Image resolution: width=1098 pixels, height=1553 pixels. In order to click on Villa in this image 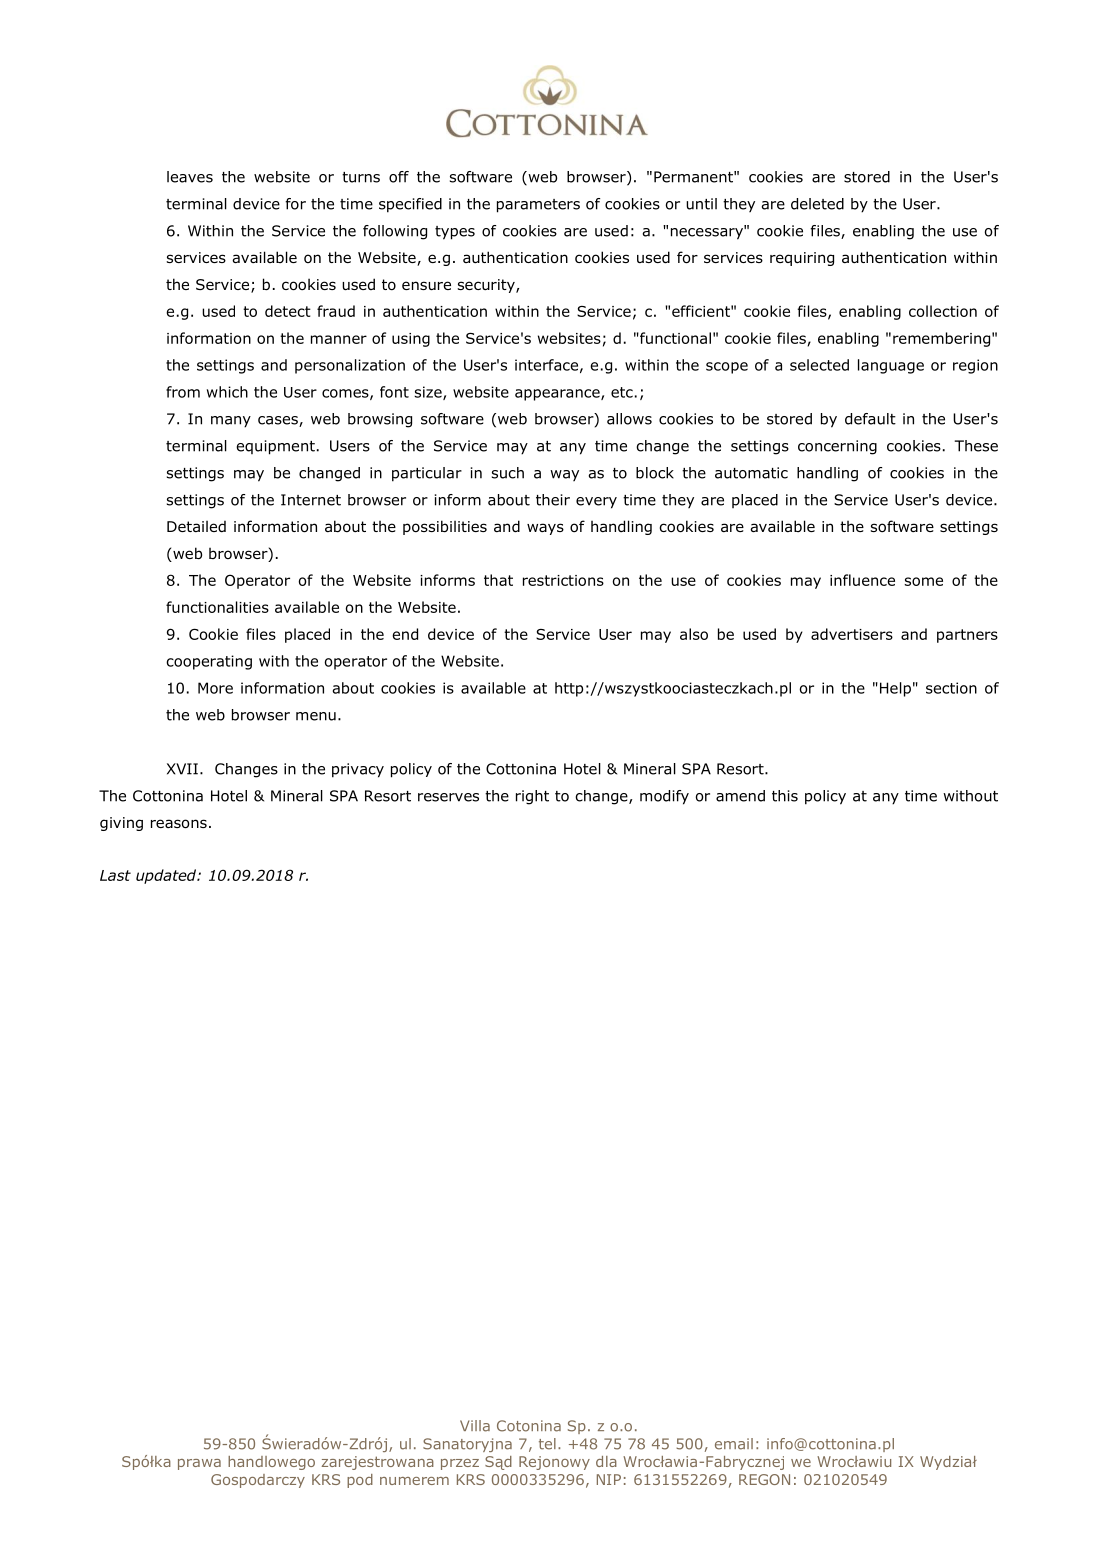, I will do `click(475, 1426)`.
